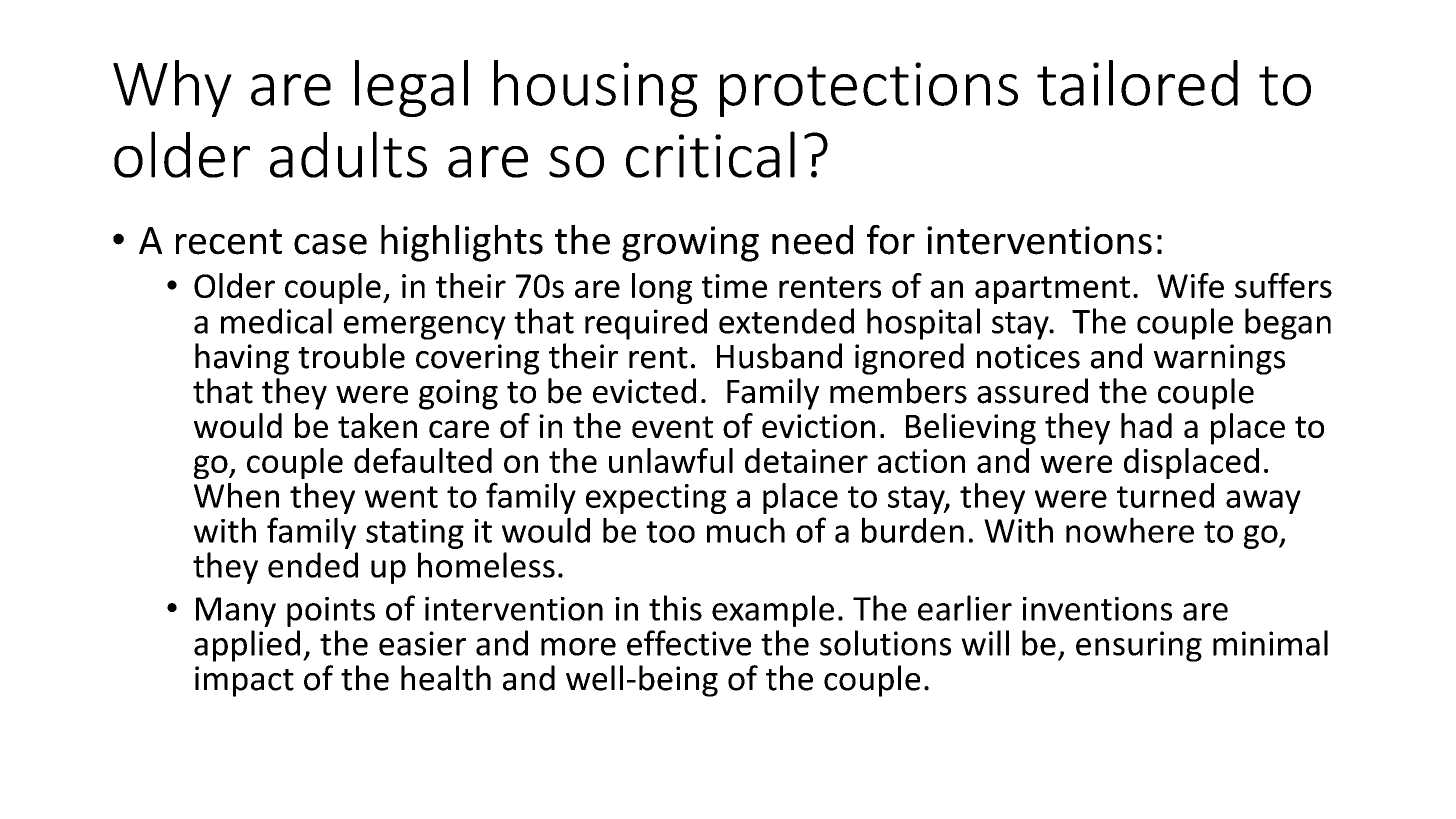 The image size is (1456, 819). Describe the element at coordinates (671, 460) in the document. I see `unlawful` at that location.
